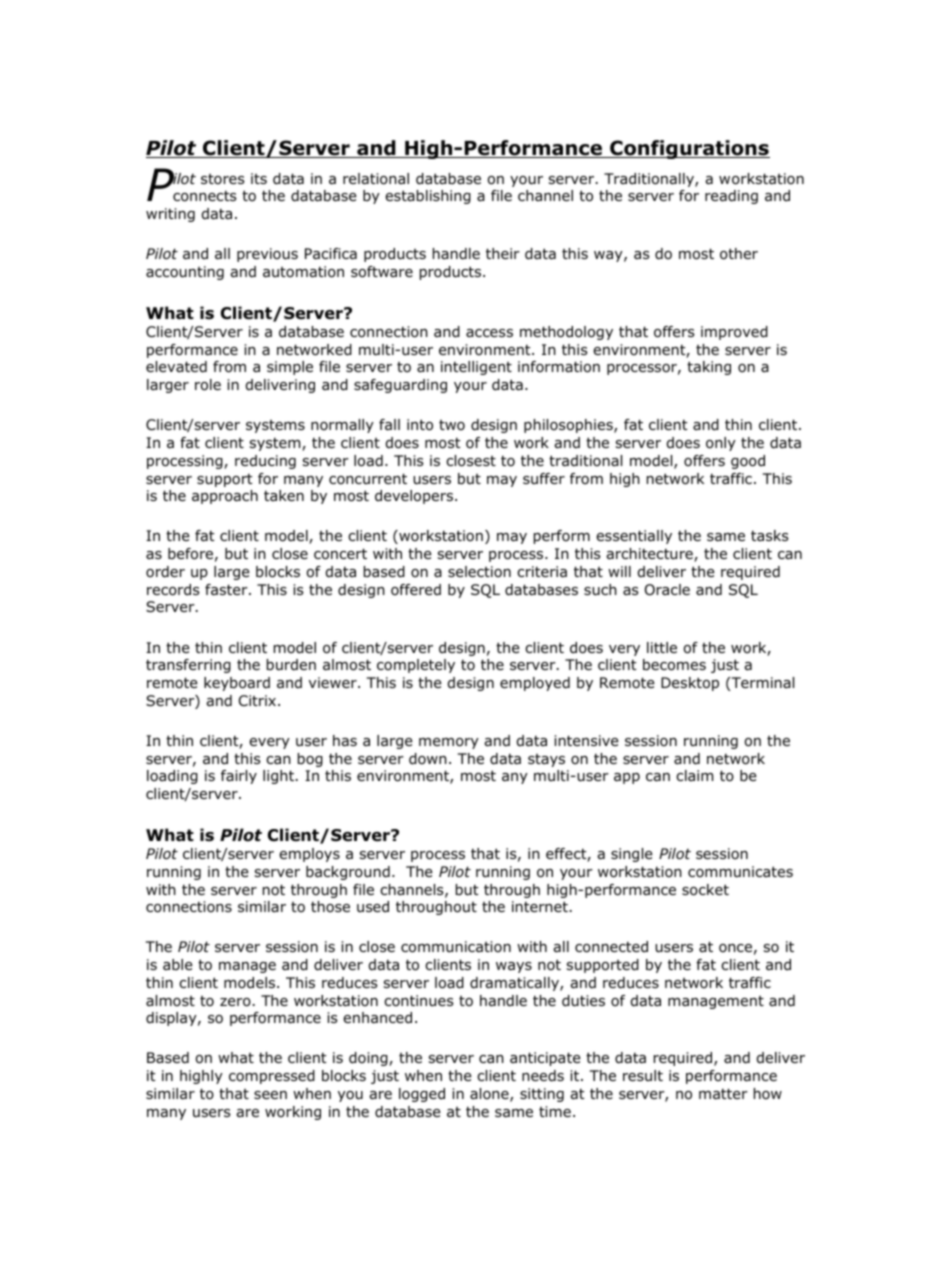 This screenshot has width=952, height=1283. I want to click on little, so click(662, 647).
